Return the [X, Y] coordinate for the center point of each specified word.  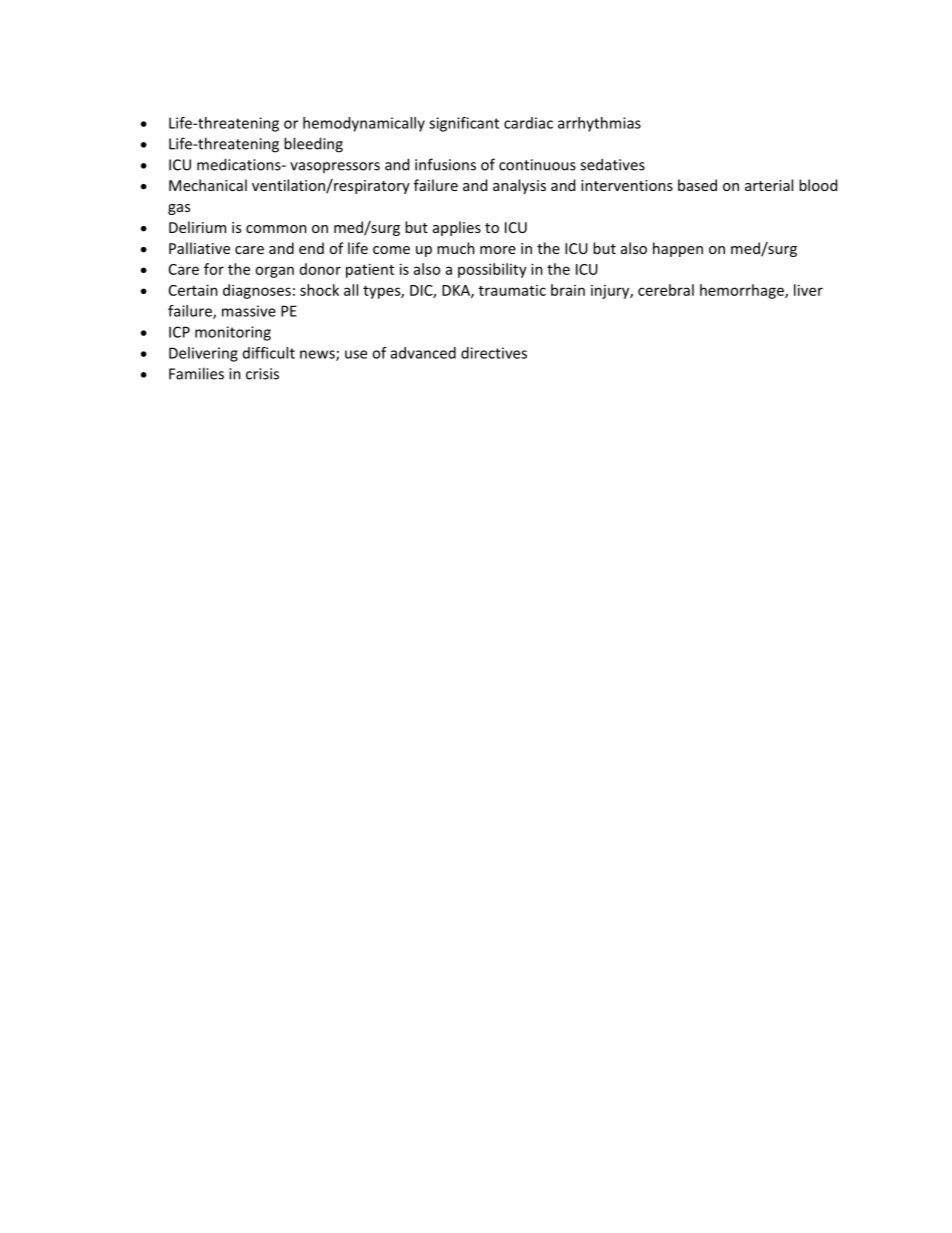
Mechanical [208, 185]
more [498, 250]
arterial [769, 185]
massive [249, 311]
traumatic [512, 290]
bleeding [313, 145]
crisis [262, 374]
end [311, 248]
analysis [519, 186]
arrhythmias [599, 124]
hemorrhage [743, 291]
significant [464, 124]
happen [678, 249]
